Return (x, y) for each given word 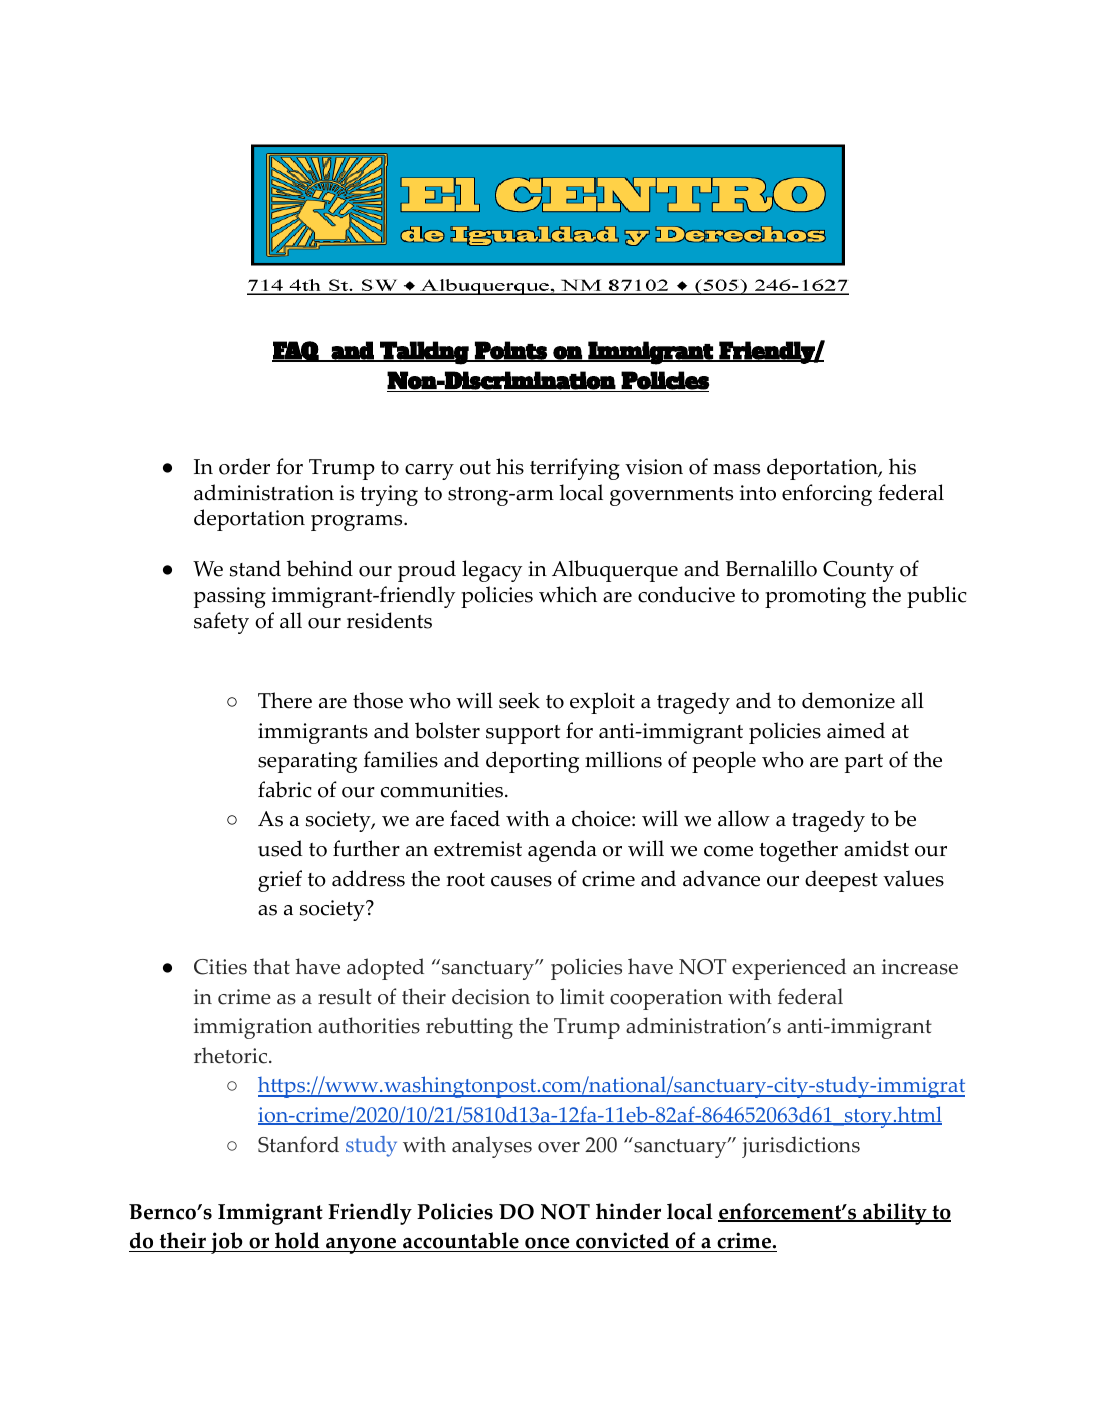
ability (895, 1214)
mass (736, 469)
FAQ (296, 351)
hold (297, 1242)
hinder (628, 1211)
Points (510, 351)
